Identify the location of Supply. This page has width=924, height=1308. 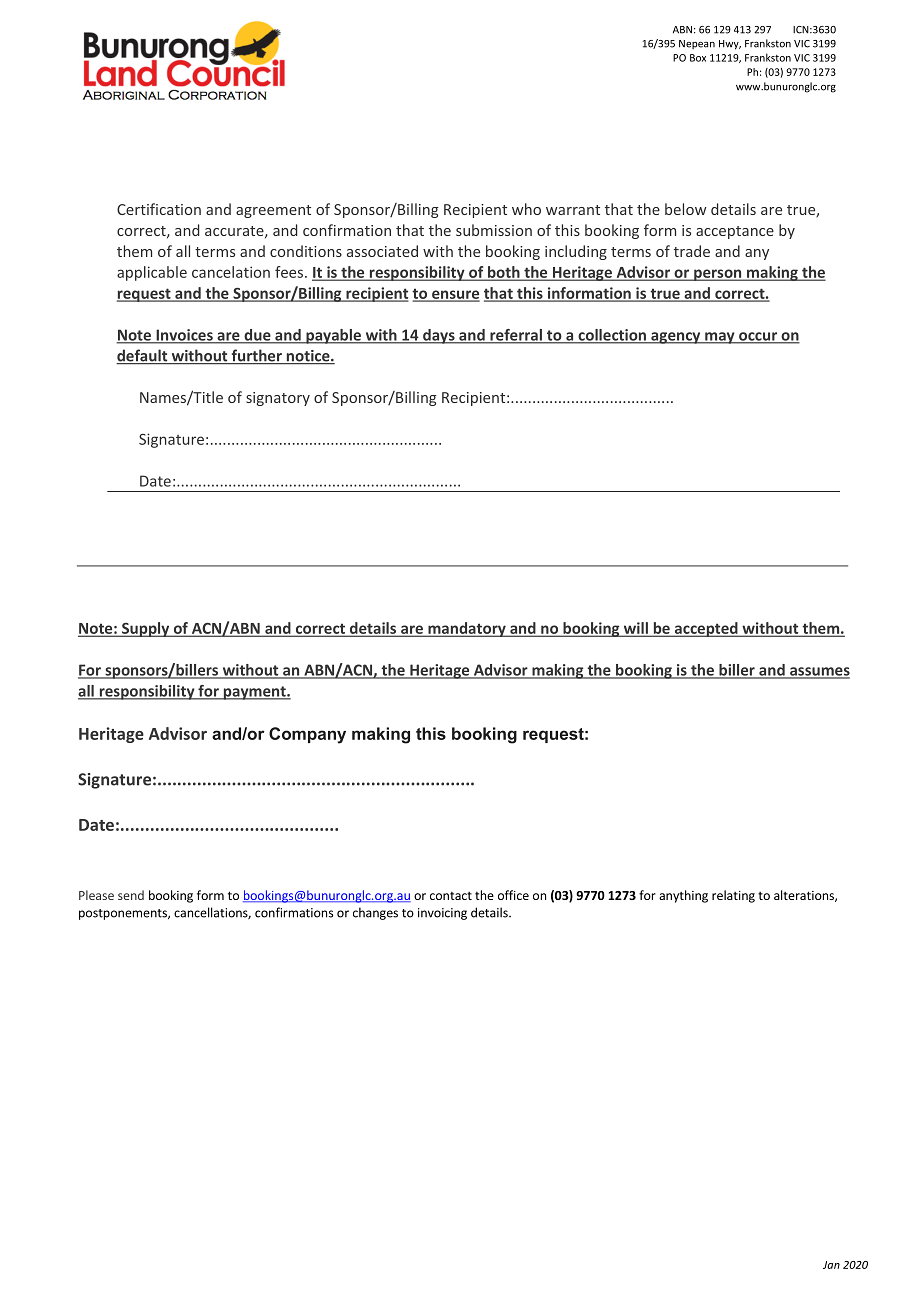
(146, 629).
